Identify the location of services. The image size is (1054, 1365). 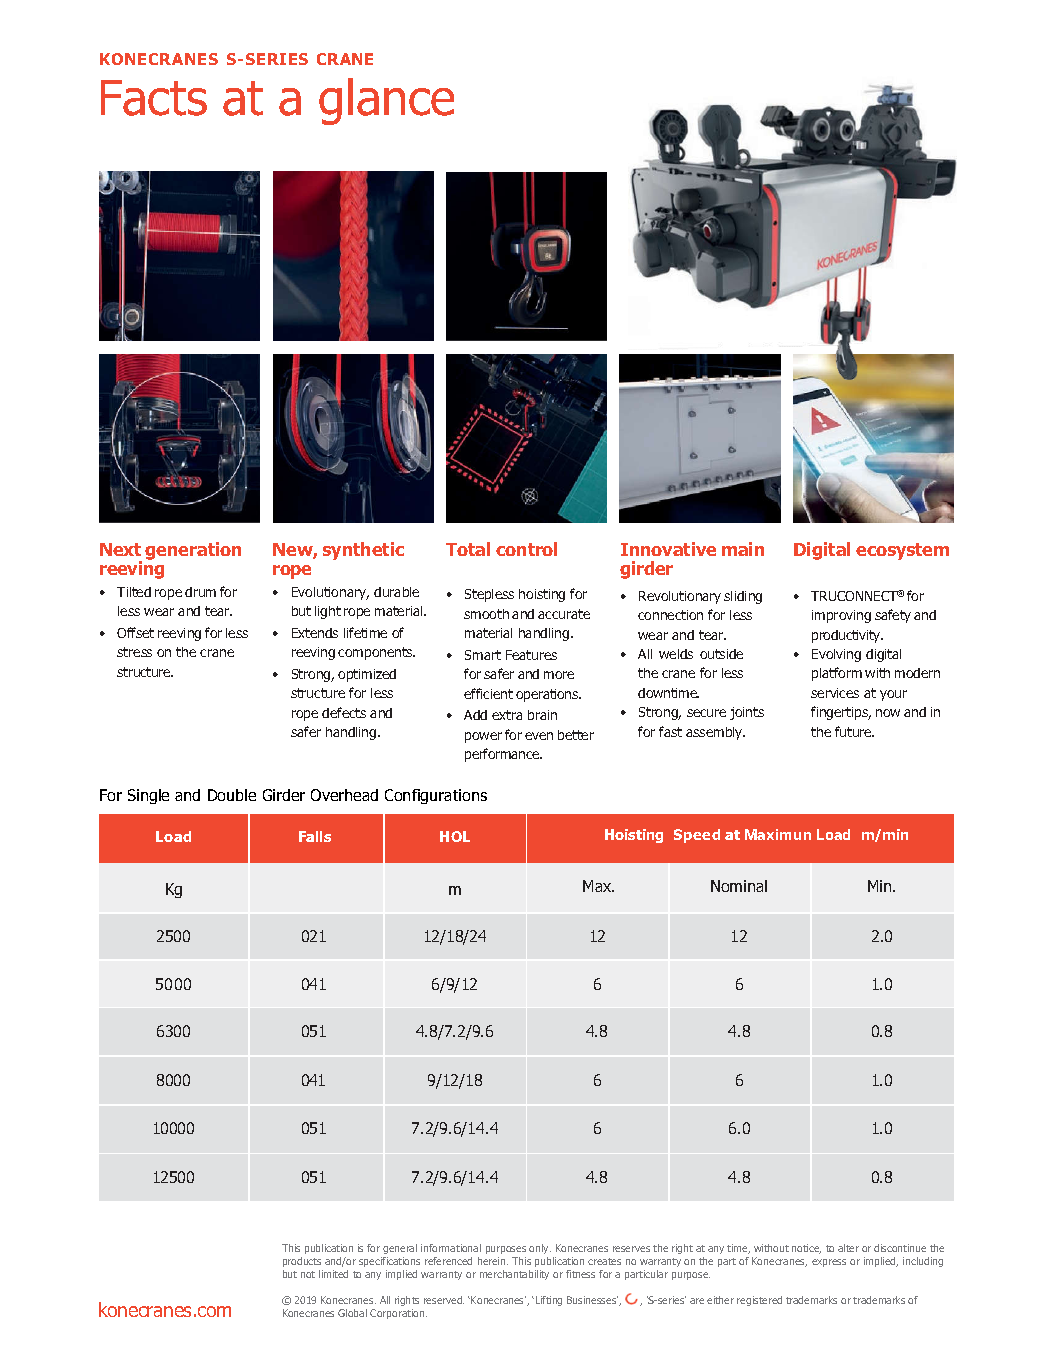
(835, 693).
